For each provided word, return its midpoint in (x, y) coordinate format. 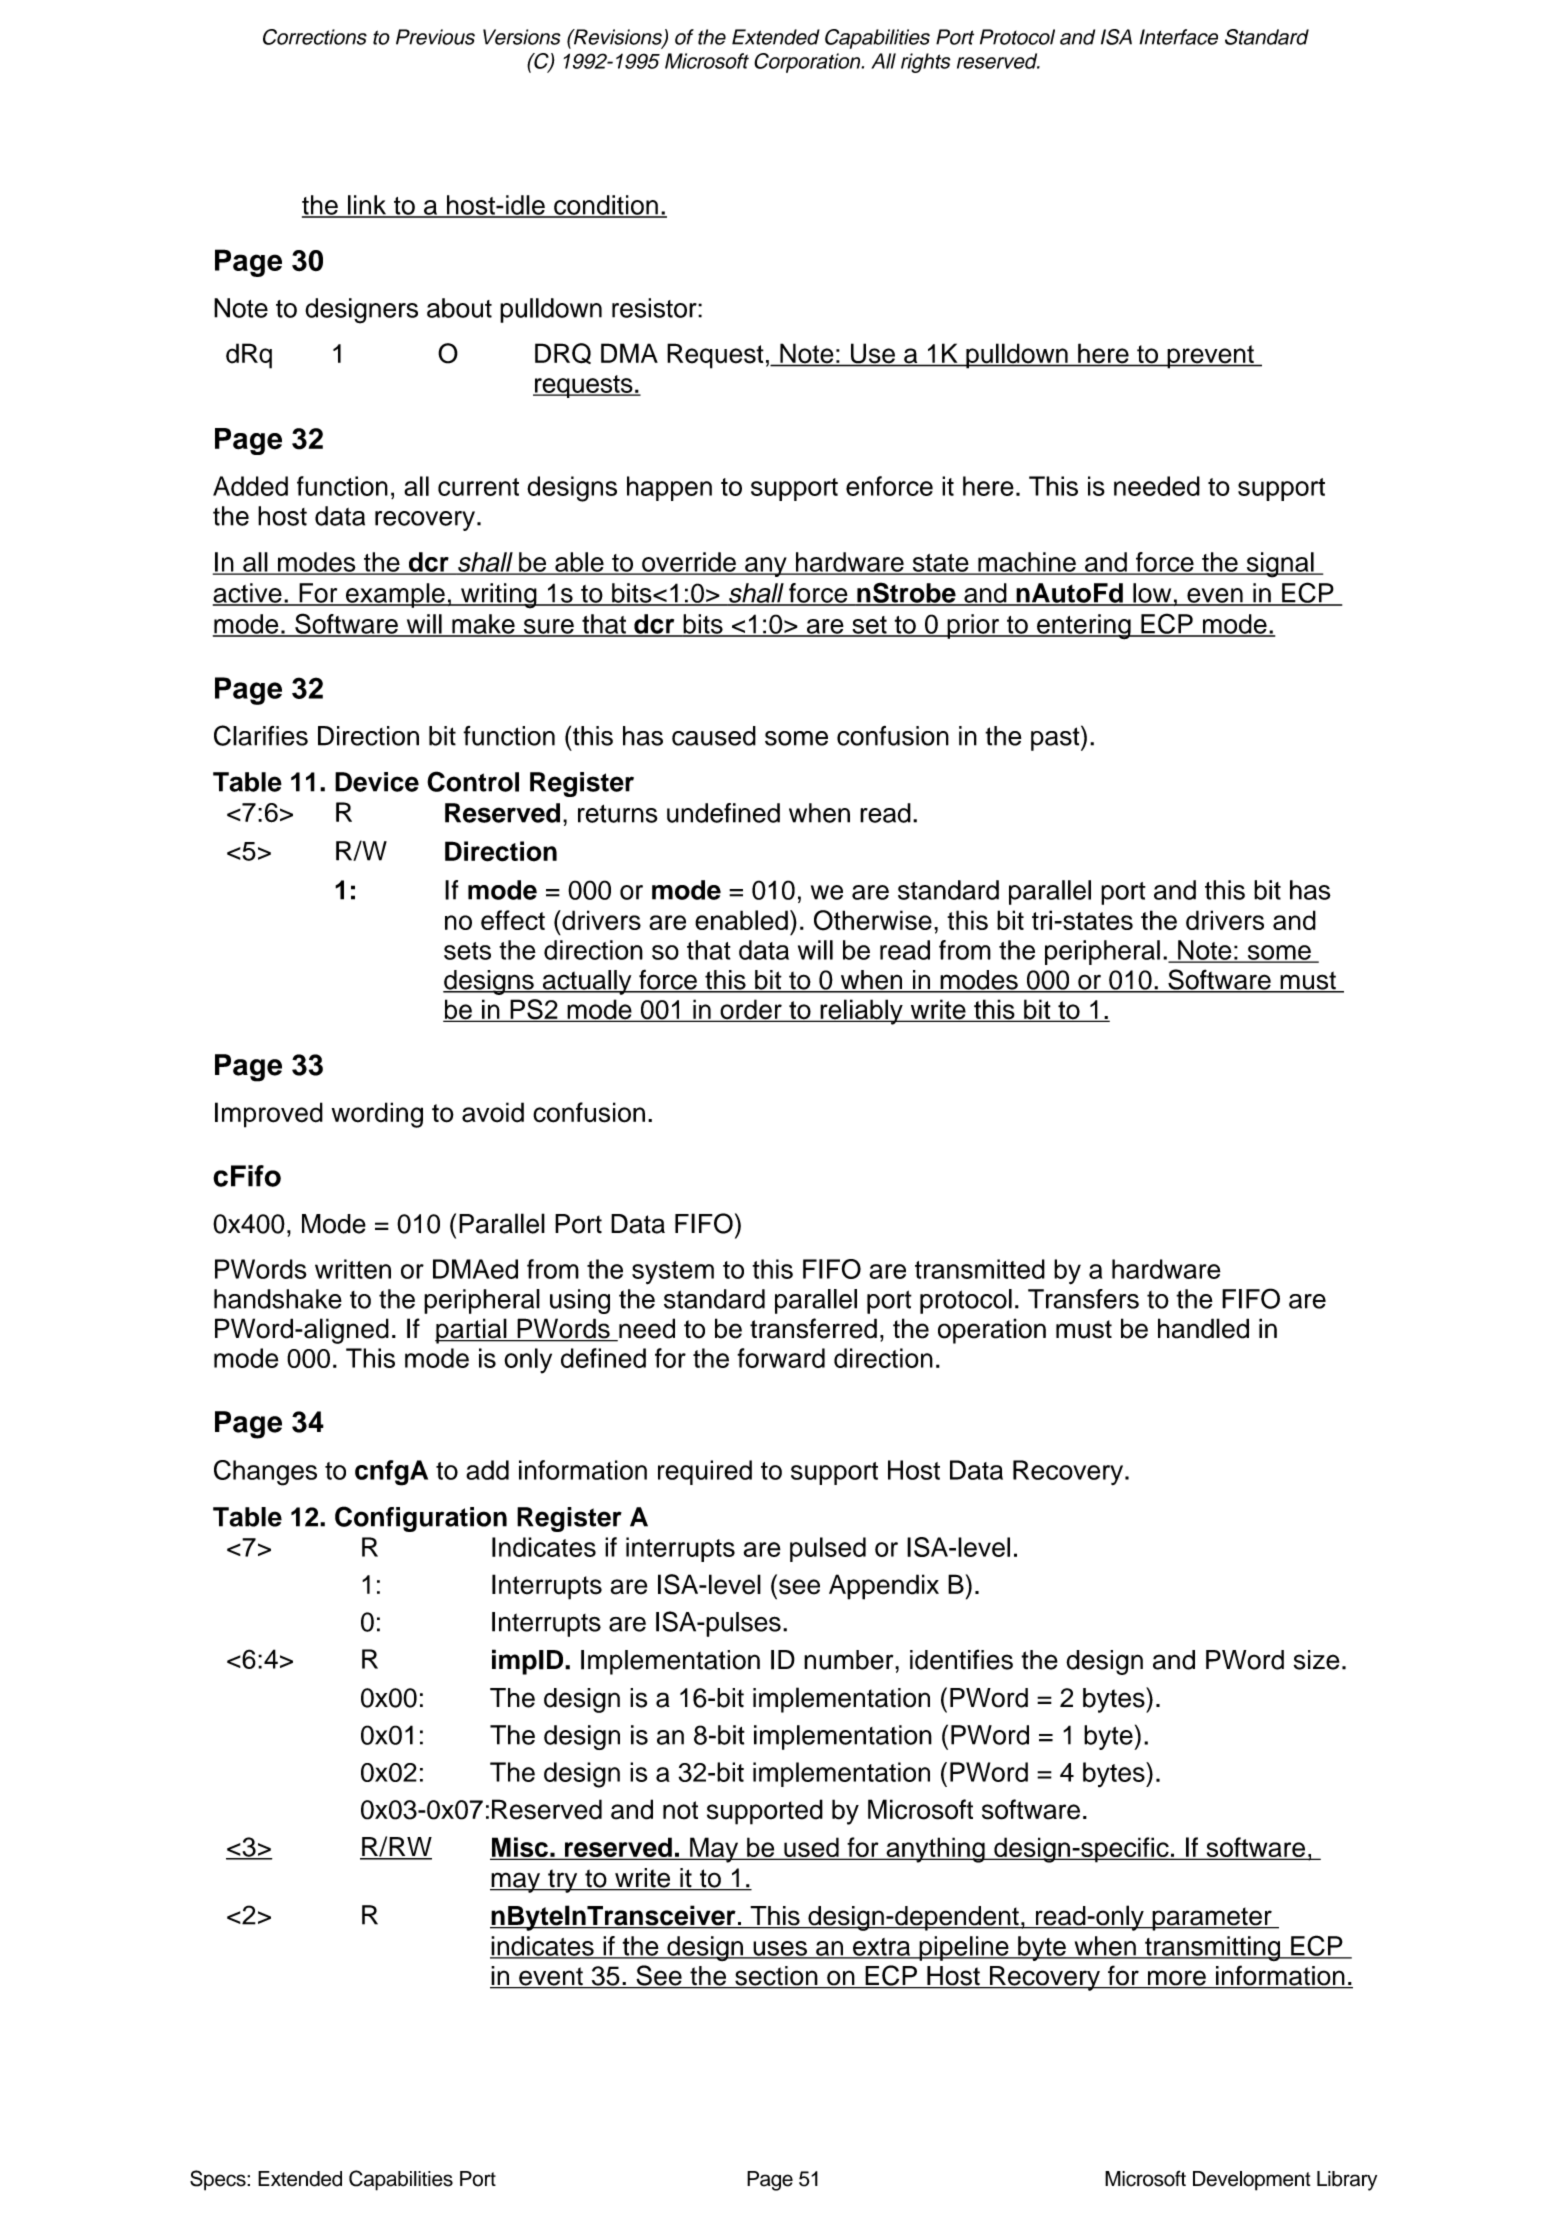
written (353, 1269)
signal (1280, 565)
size (1317, 1660)
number (850, 1660)
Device (377, 782)
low (1152, 594)
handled (1203, 1328)
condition (606, 206)
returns (618, 813)
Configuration (421, 1519)
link (367, 206)
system (673, 1273)
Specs (219, 2180)
